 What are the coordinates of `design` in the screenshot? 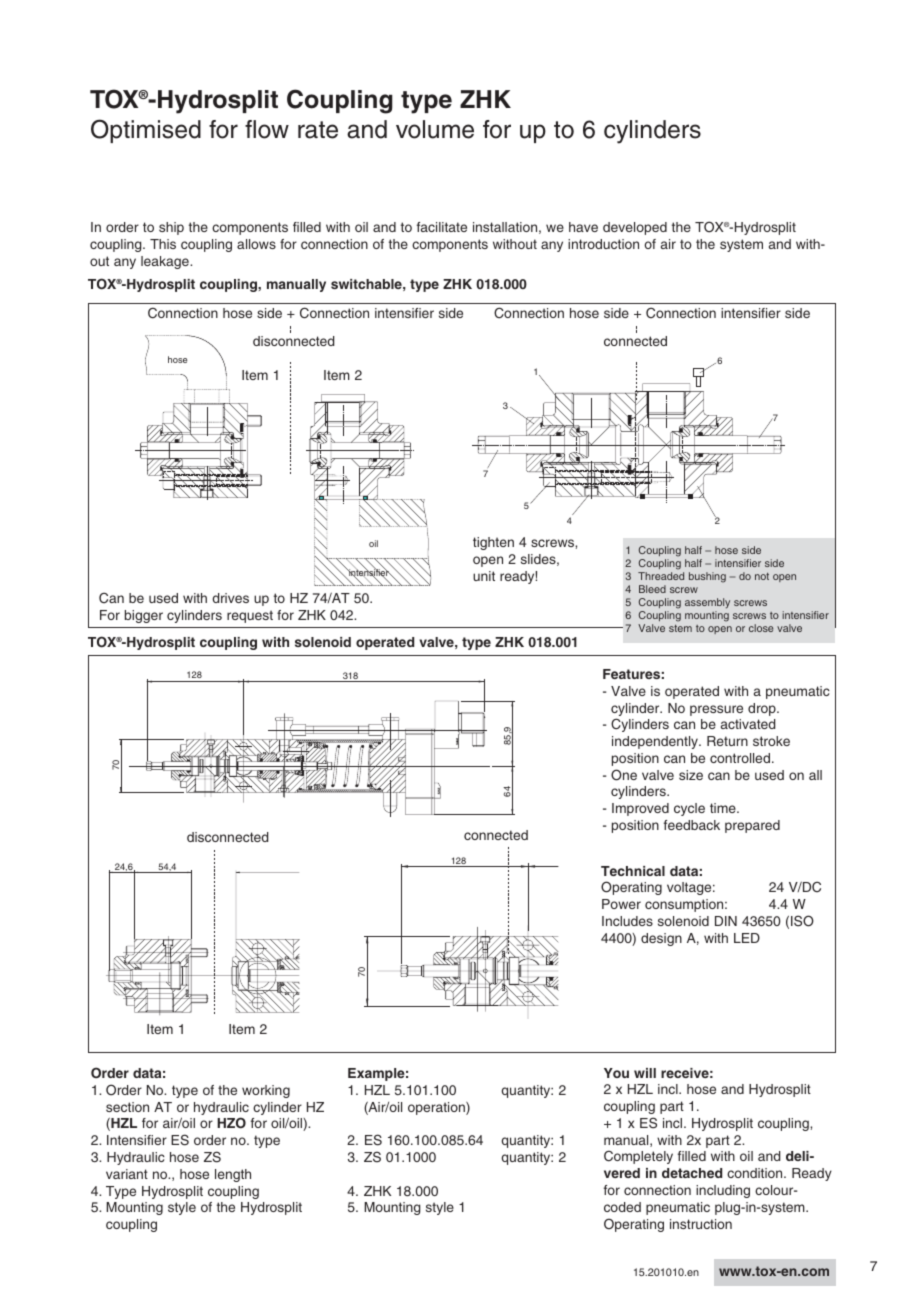 It's located at (661, 939).
